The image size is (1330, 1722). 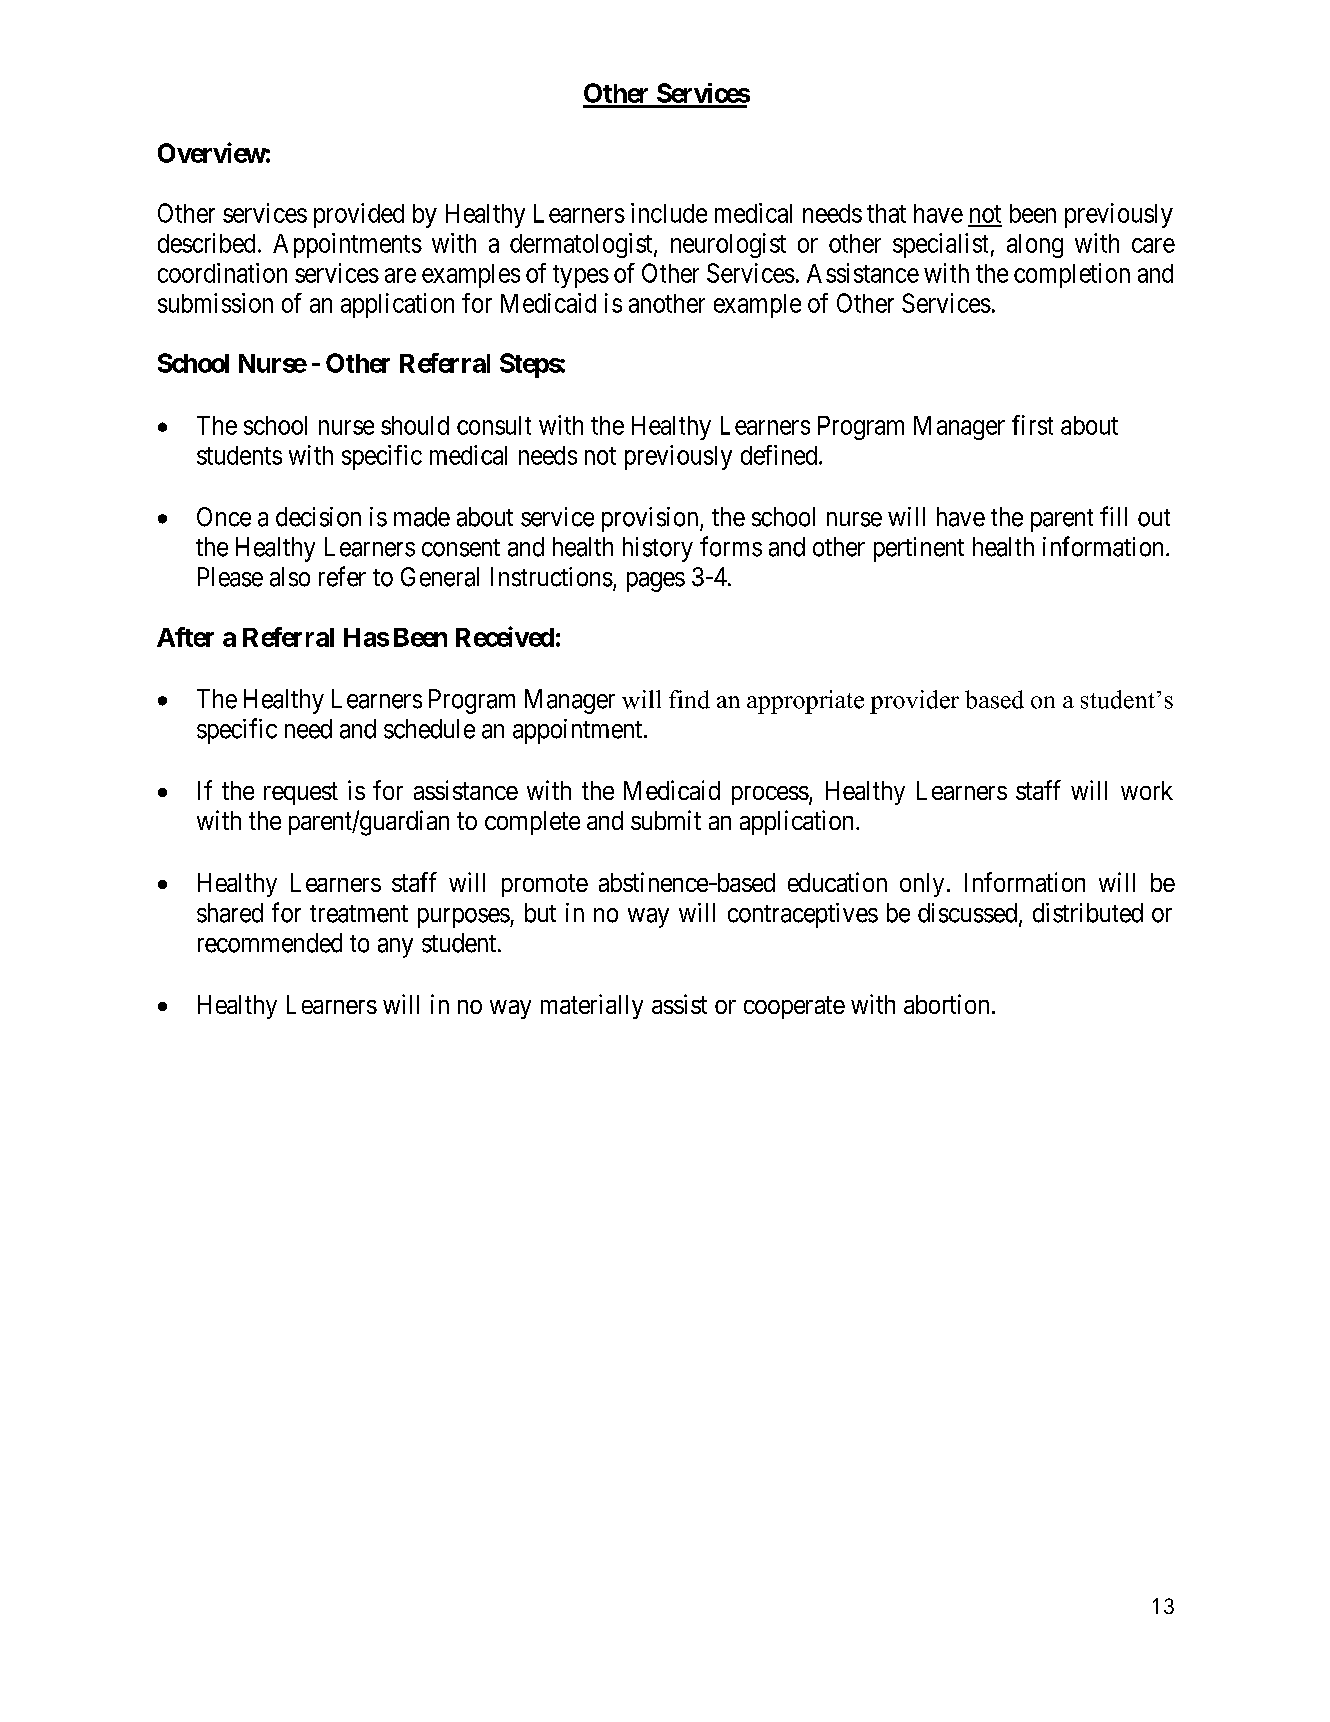 What do you see at coordinates (1035, 246) in the screenshot?
I see `along` at bounding box center [1035, 246].
